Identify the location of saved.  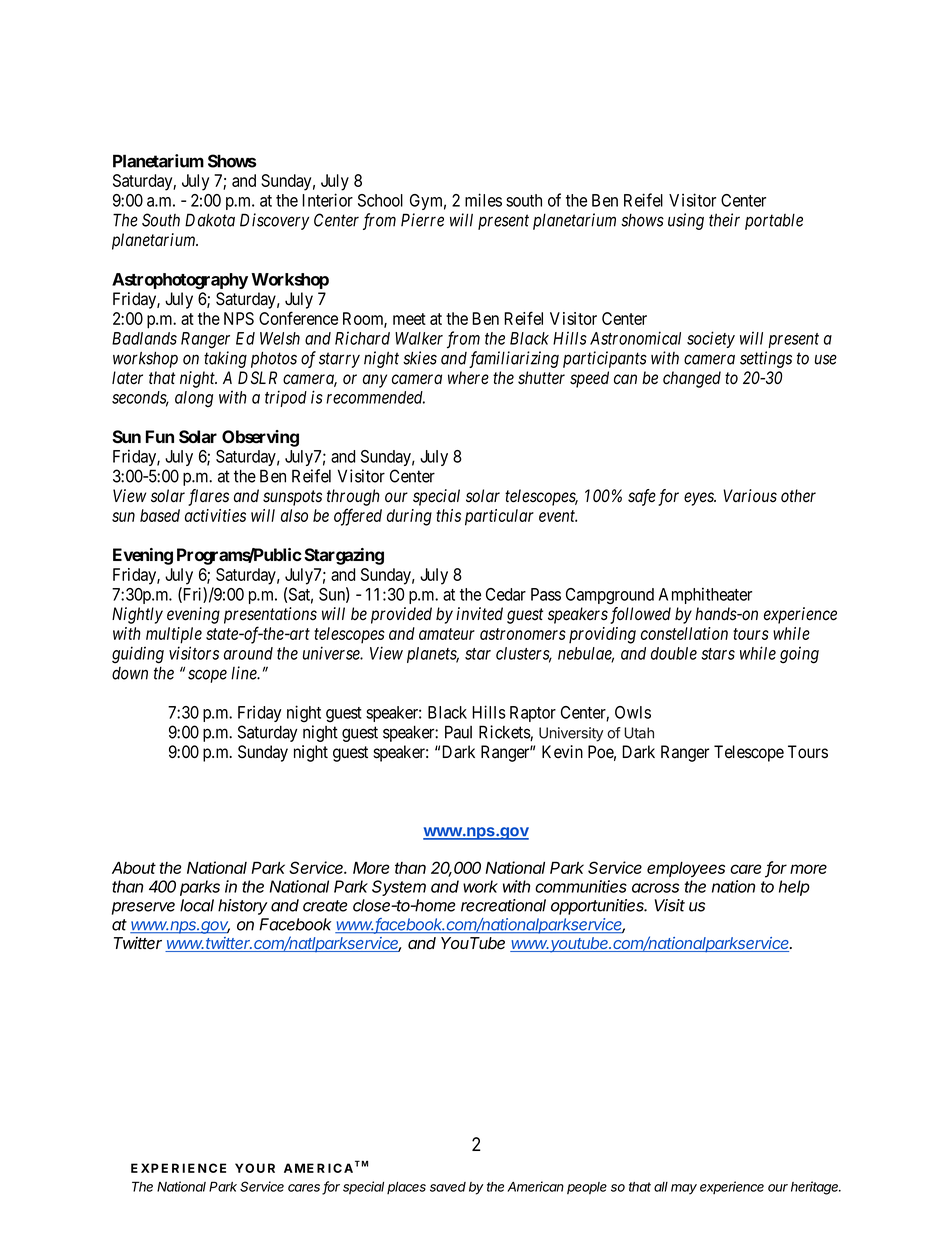
(448, 1187).
